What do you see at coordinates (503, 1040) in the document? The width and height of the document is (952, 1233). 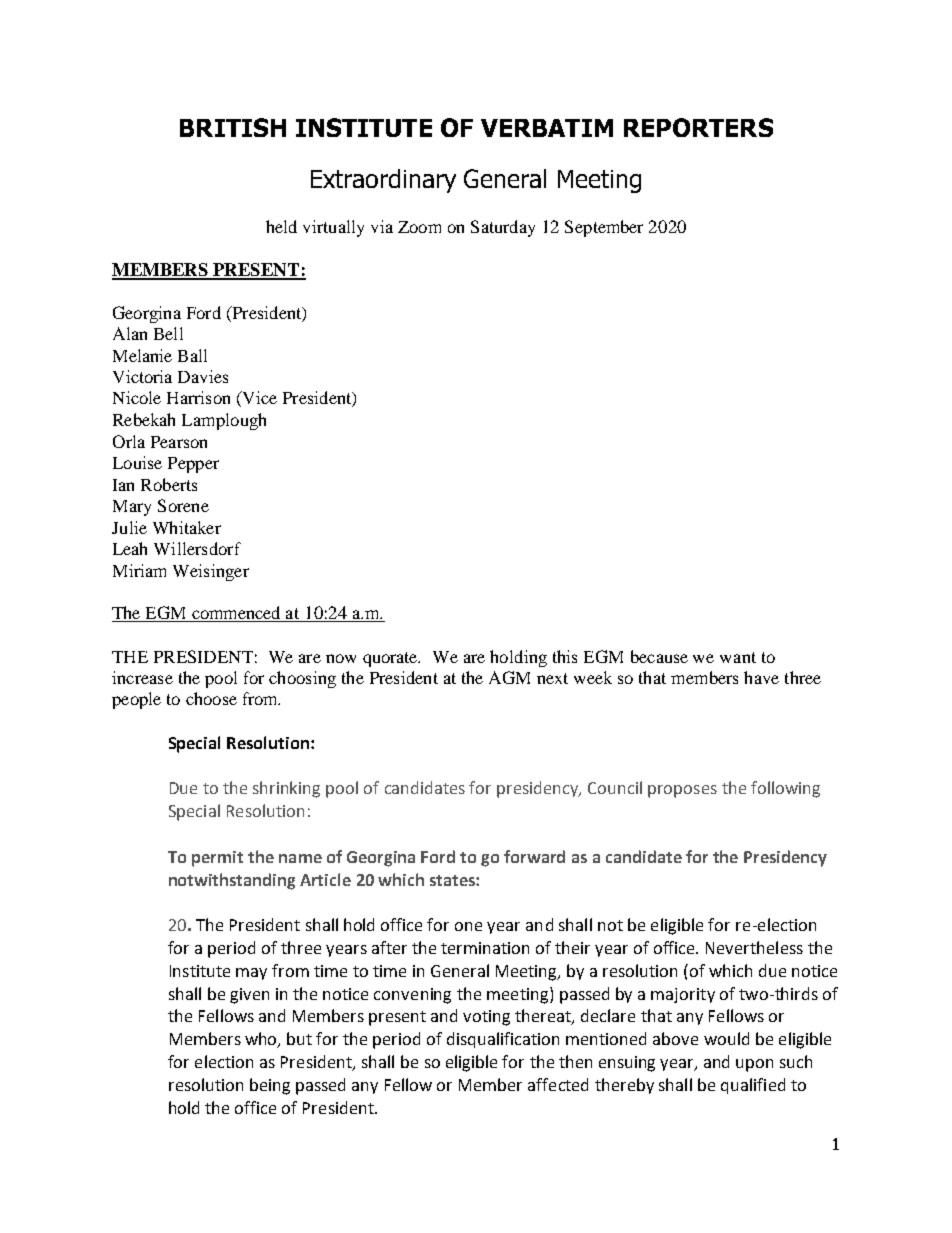 I see `disqualification` at bounding box center [503, 1040].
